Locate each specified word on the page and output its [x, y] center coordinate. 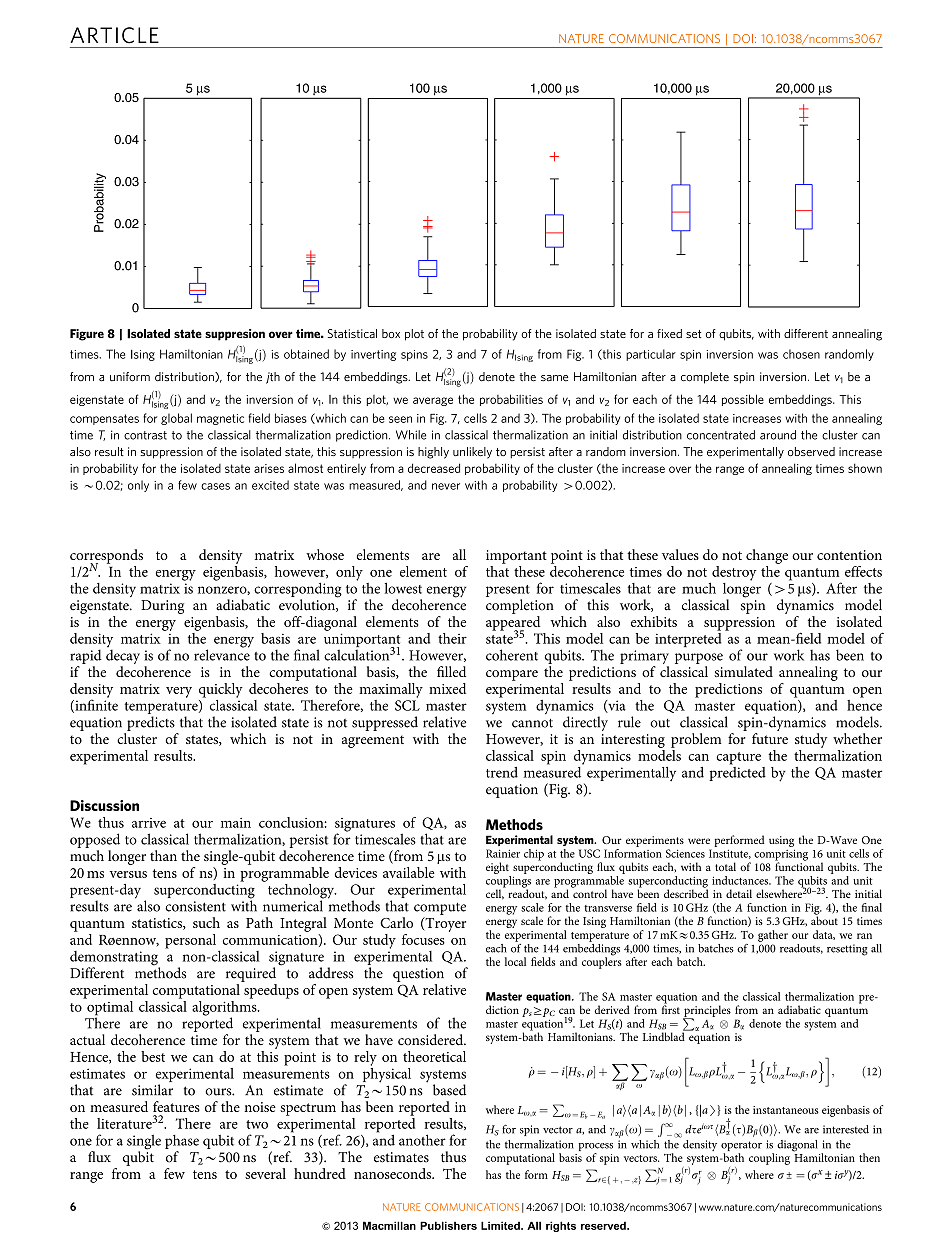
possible [743, 400]
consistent [195, 906]
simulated [743, 671]
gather [773, 936]
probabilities [511, 400]
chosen [801, 354]
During [162, 607]
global [176, 419]
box [391, 333]
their [452, 638]
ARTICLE [114, 35]
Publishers [448, 1225]
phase [182, 1142]
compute [440, 909]
